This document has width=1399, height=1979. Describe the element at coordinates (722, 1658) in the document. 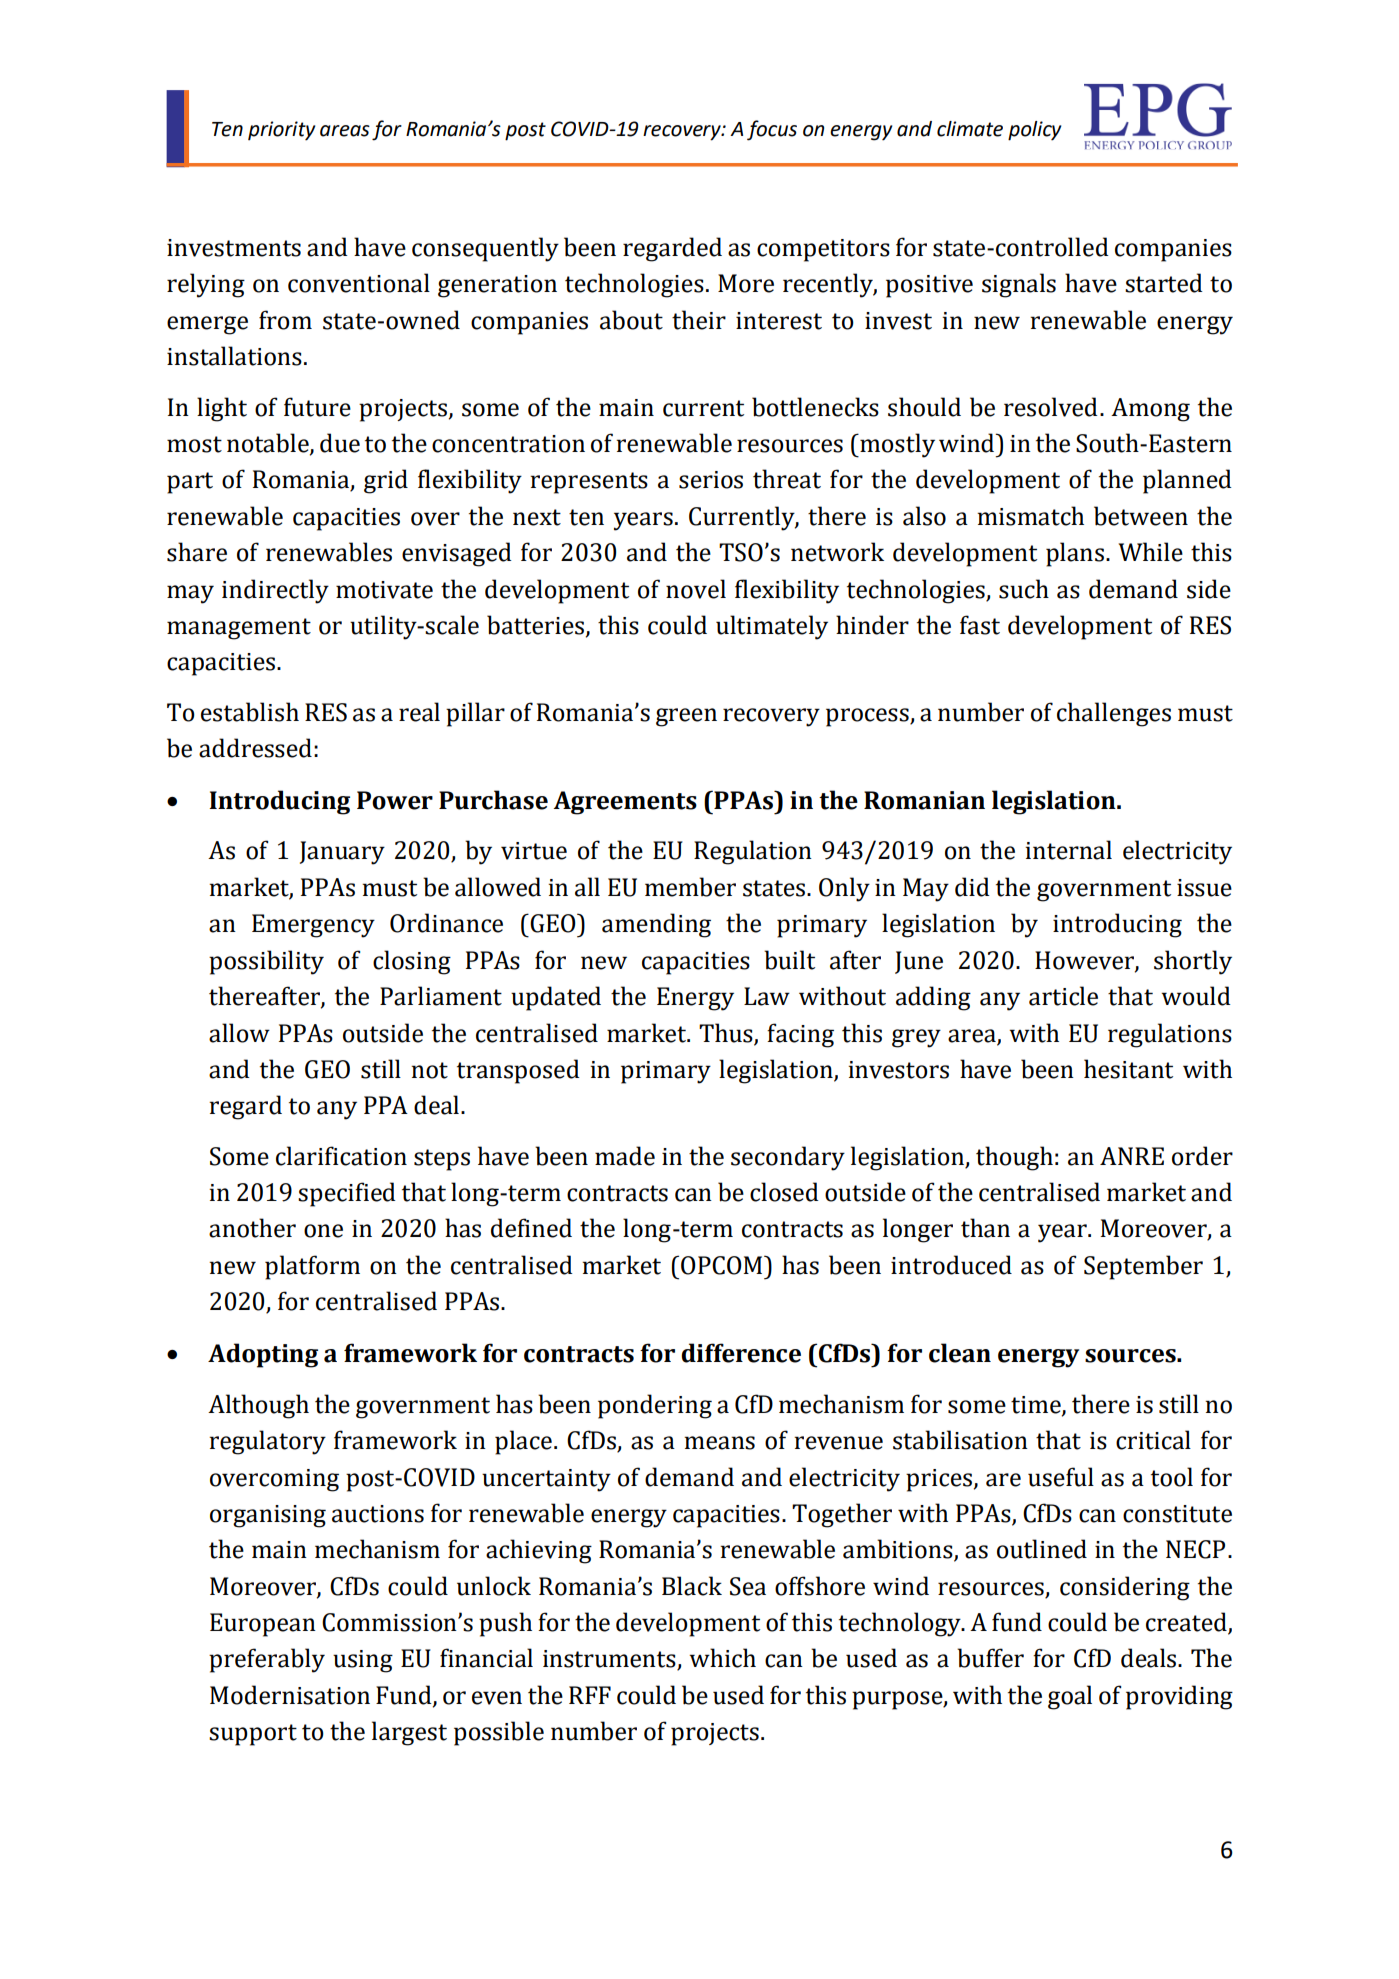

I see `which` at that location.
